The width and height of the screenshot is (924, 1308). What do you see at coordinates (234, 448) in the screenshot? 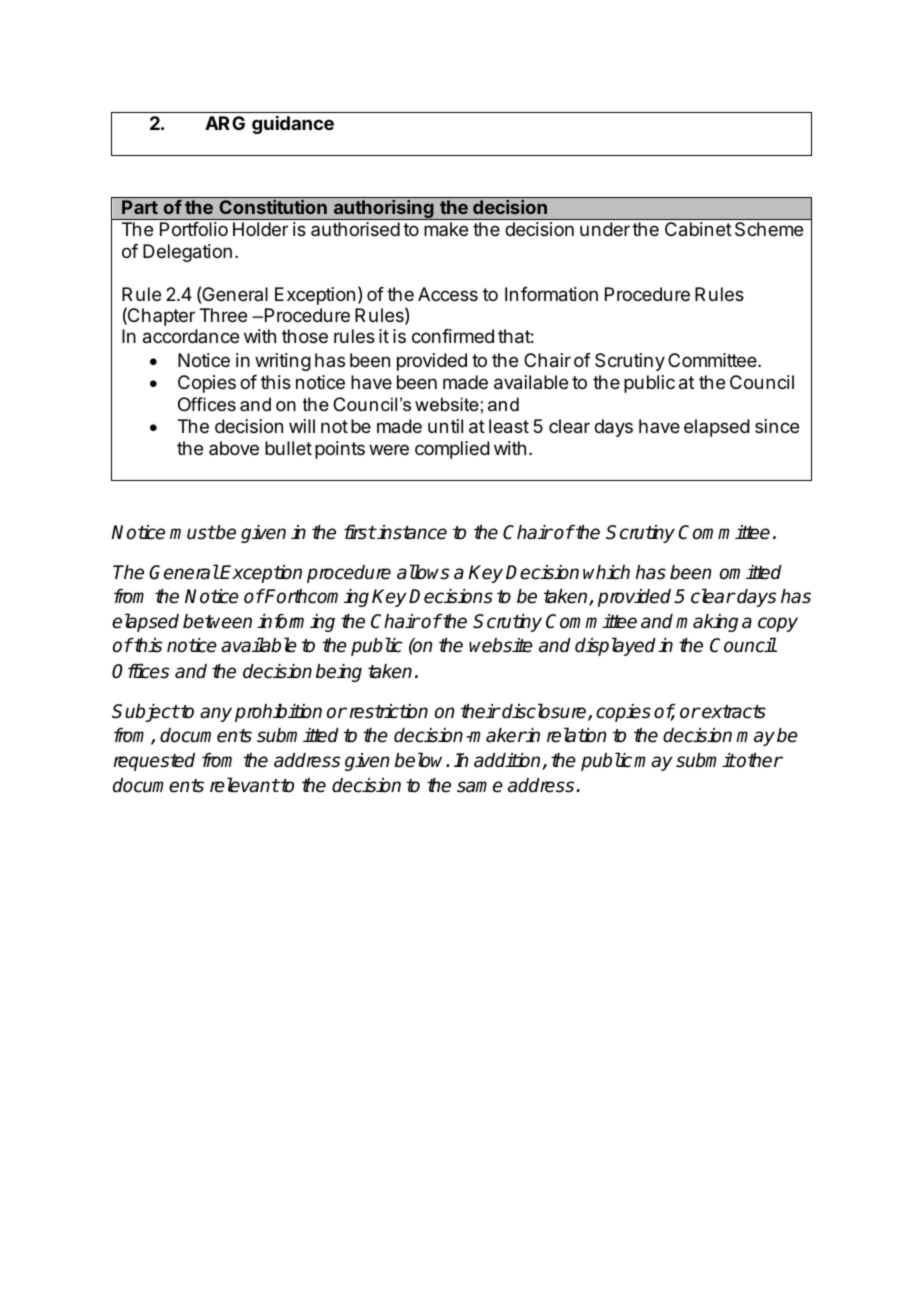
I see `above` at bounding box center [234, 448].
